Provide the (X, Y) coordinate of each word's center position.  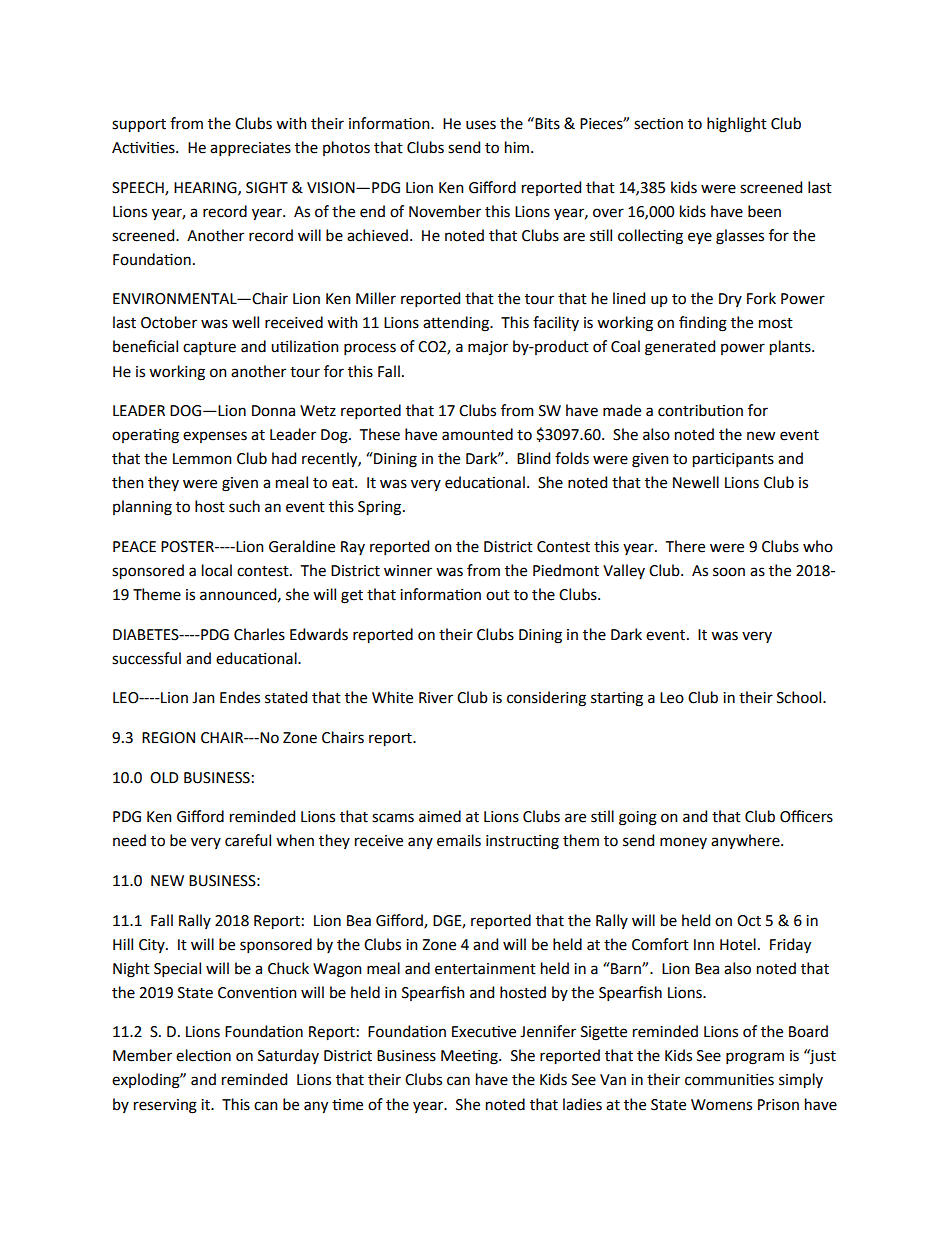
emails (459, 840)
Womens (721, 1105)
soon (729, 572)
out (498, 595)
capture (209, 348)
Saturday (288, 1056)
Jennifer (548, 1031)
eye (700, 238)
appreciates (250, 149)
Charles (259, 634)
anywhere (746, 841)
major (488, 348)
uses (481, 125)
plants (791, 348)
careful (248, 840)
